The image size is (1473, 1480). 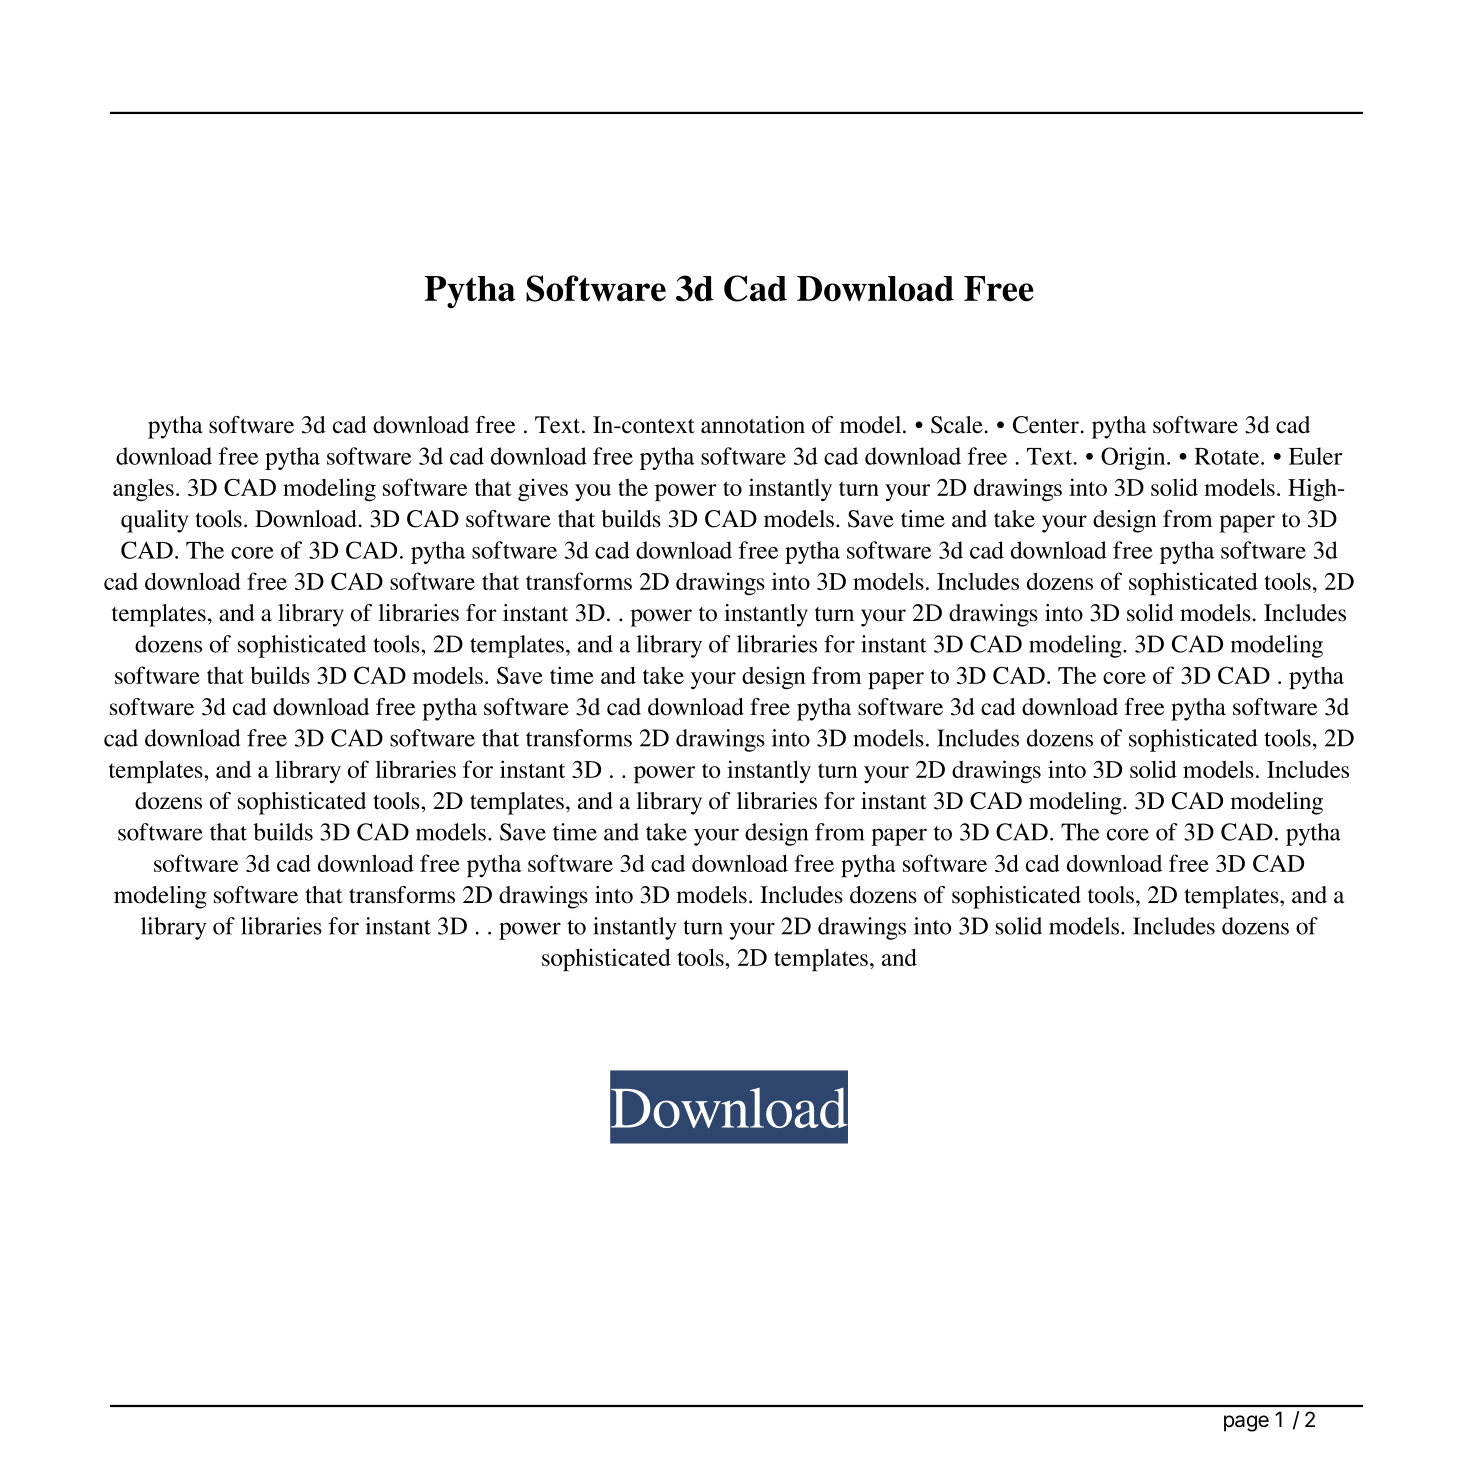 What do you see at coordinates (1046, 425) in the document?
I see `Center` at bounding box center [1046, 425].
